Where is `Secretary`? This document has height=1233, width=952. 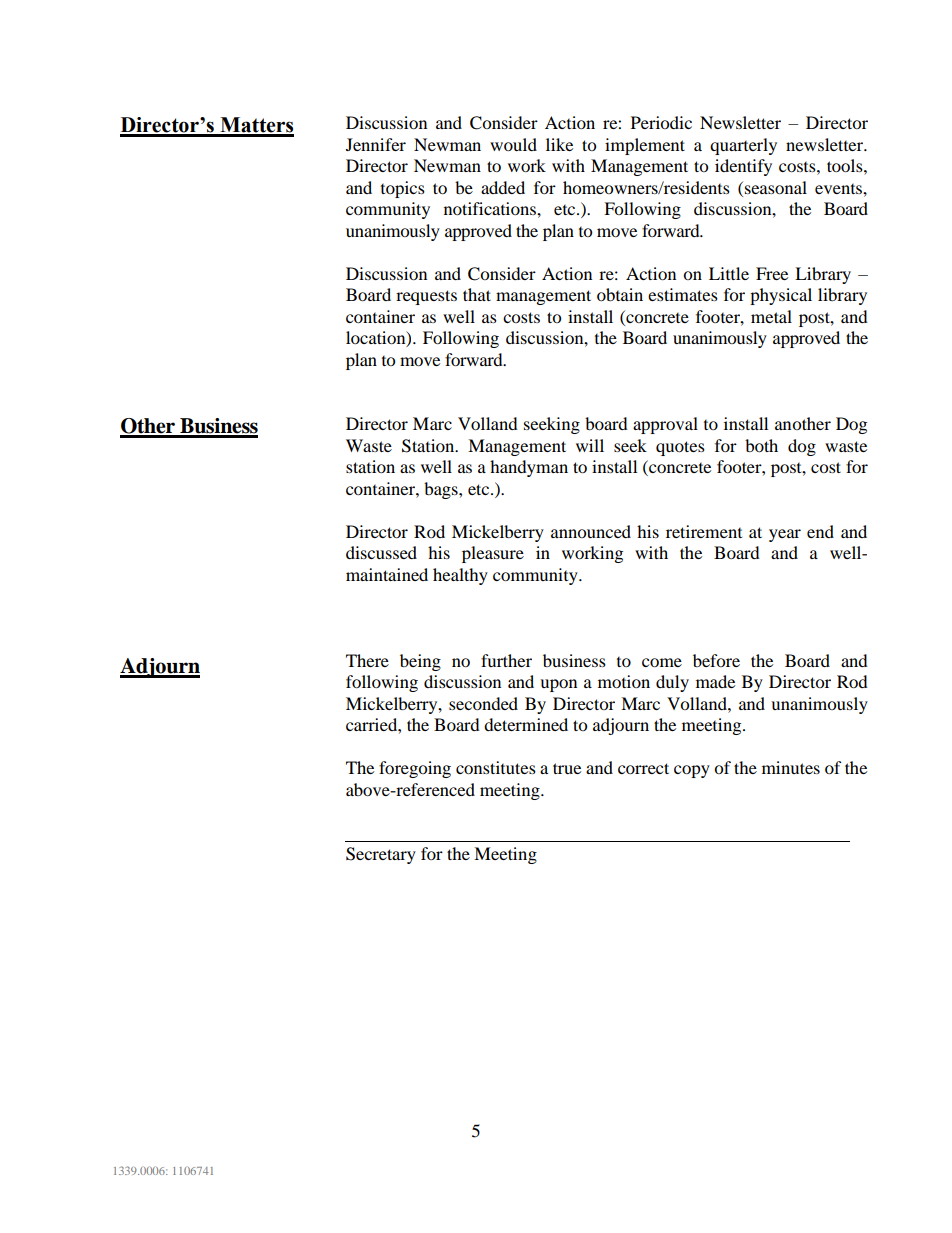 Secretary is located at coordinates (381, 855).
